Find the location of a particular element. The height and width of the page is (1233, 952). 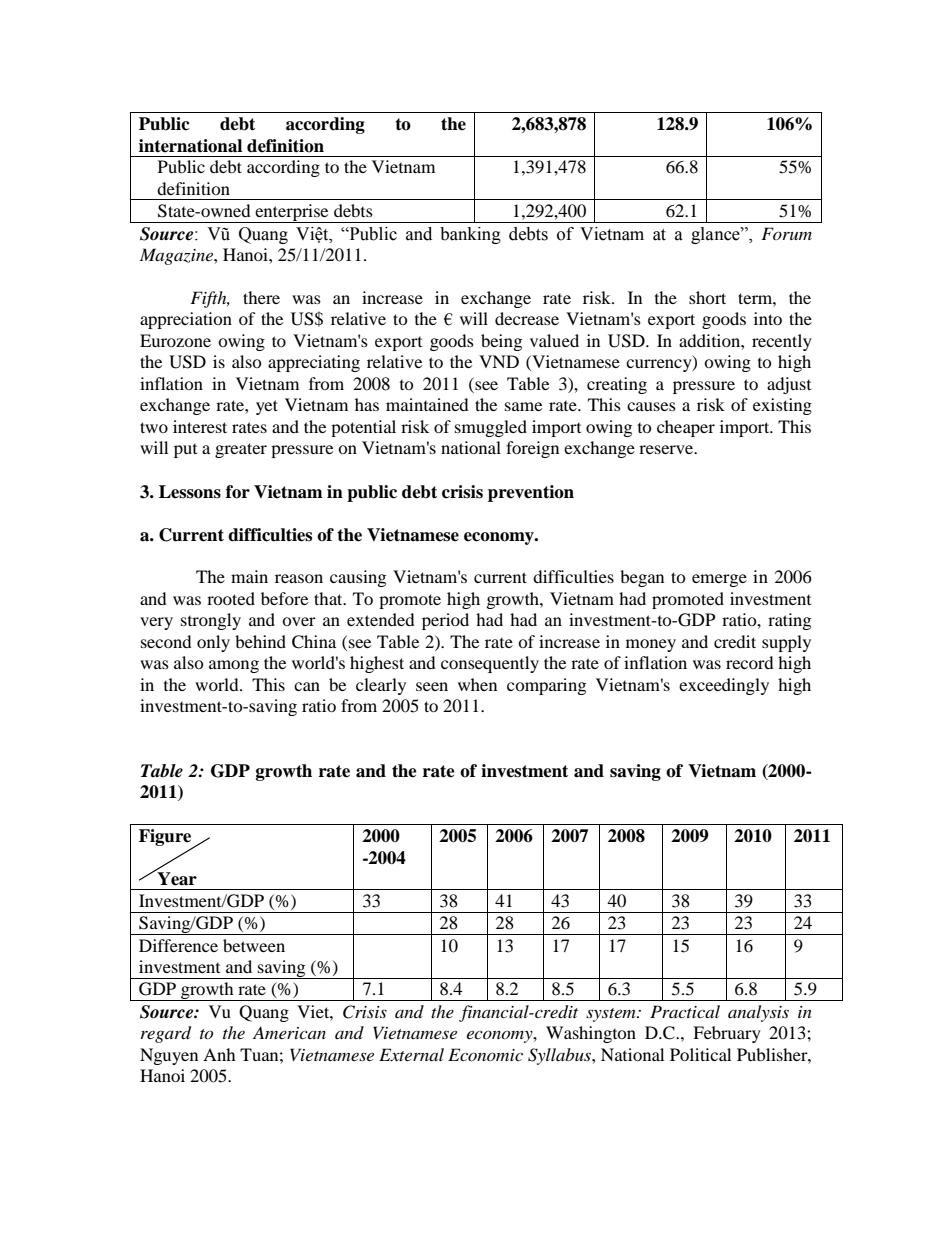

prevention is located at coordinates (531, 493).
